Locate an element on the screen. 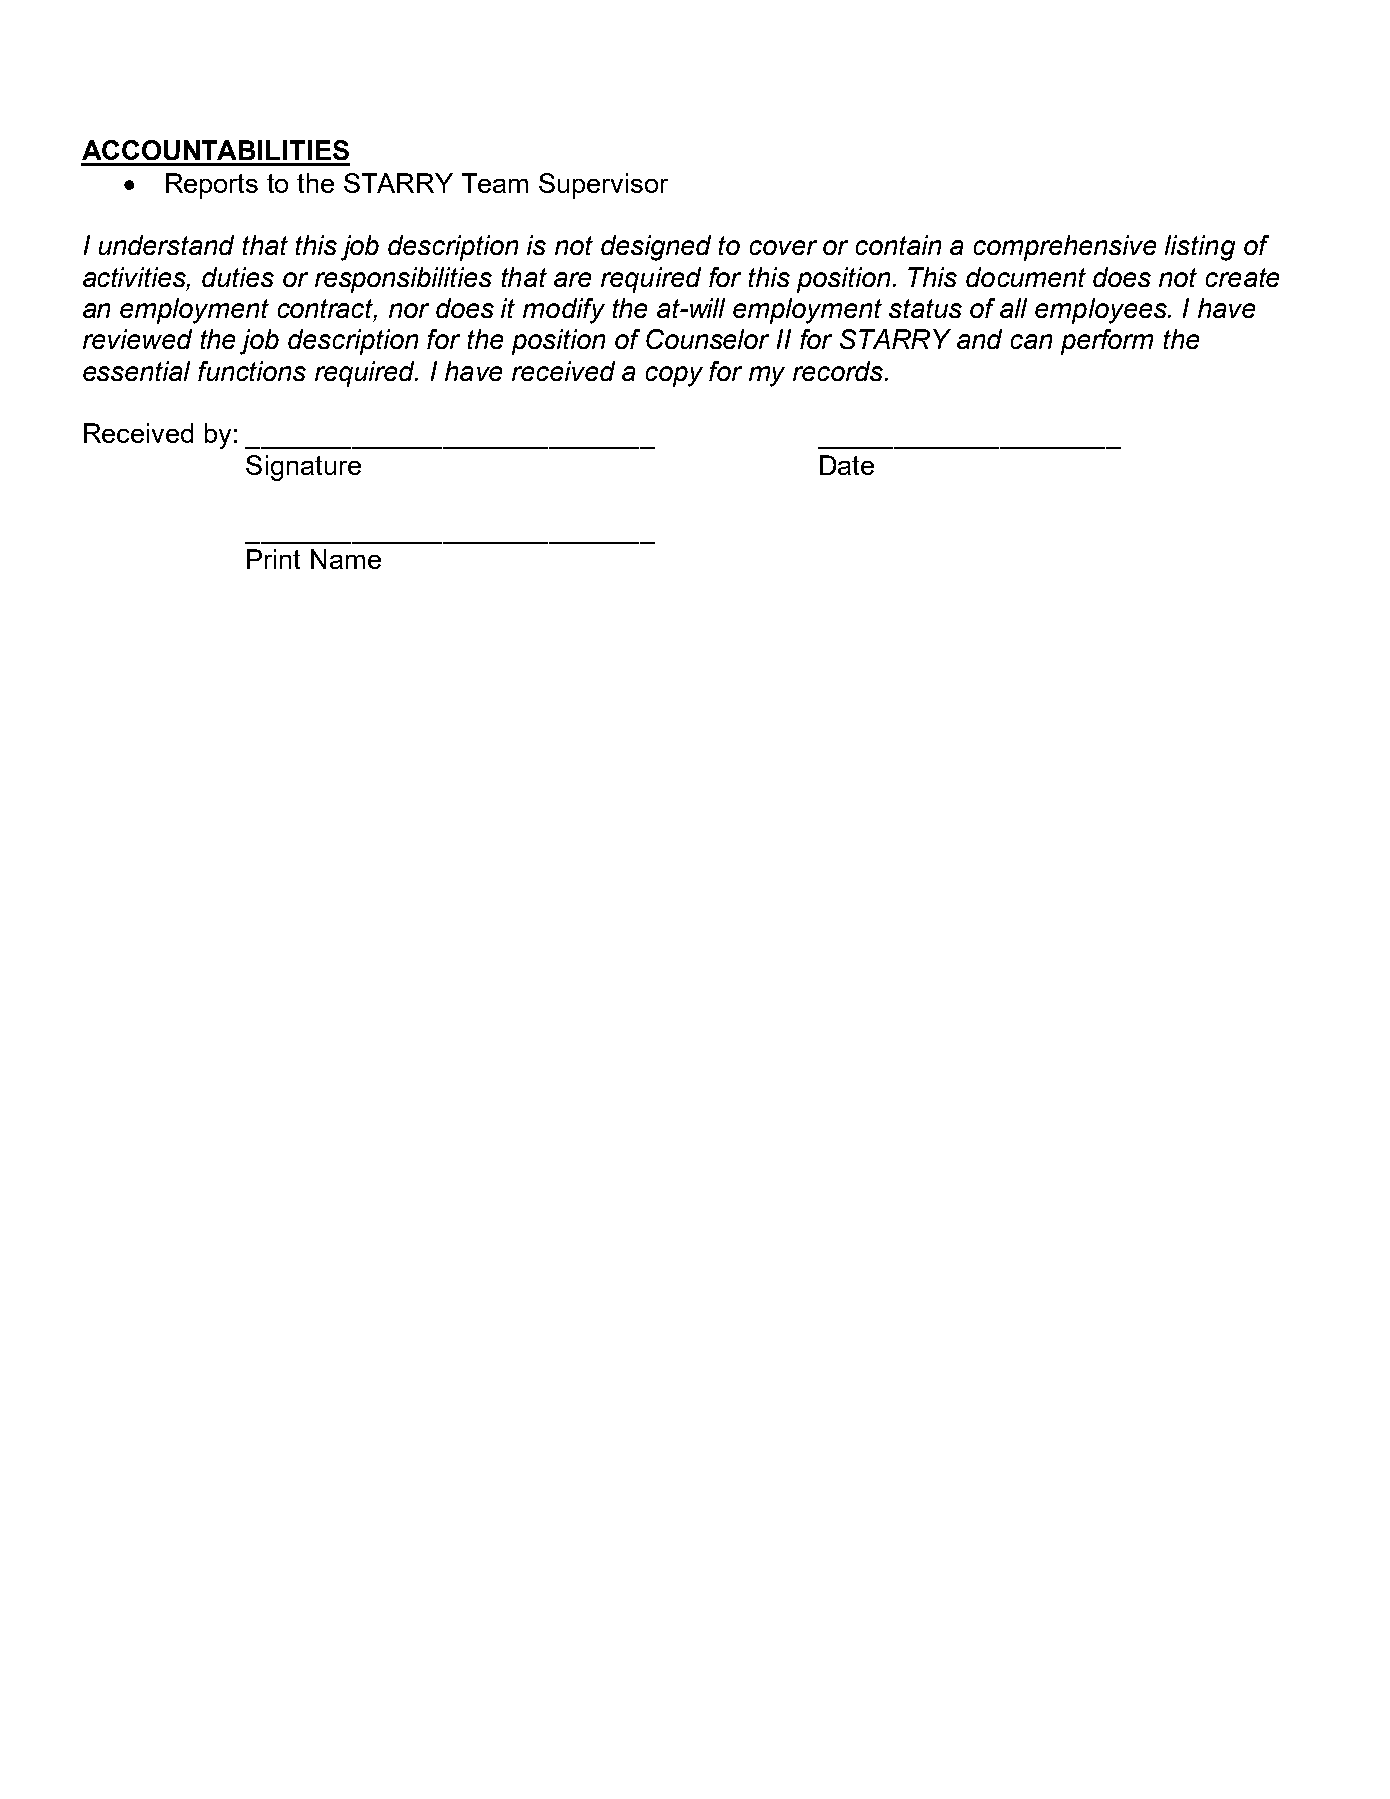  Supervisor is located at coordinates (603, 186).
